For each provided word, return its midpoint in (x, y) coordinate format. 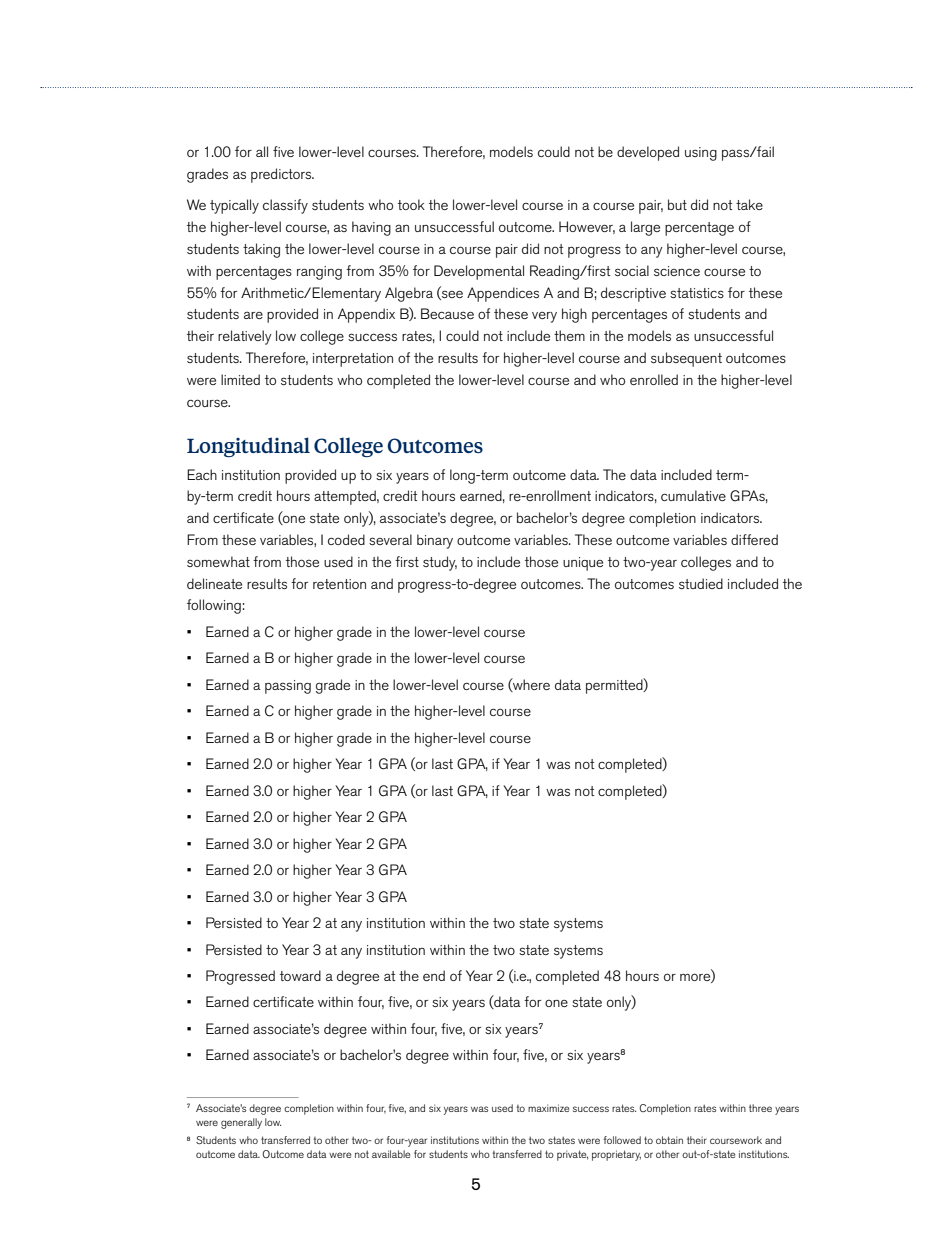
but (677, 204)
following (214, 606)
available (391, 1154)
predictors (282, 175)
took (411, 204)
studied (701, 583)
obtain (669, 1140)
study (440, 563)
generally (241, 1123)
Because (447, 313)
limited (240, 379)
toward (300, 975)
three (760, 1108)
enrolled (654, 379)
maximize (549, 1108)
